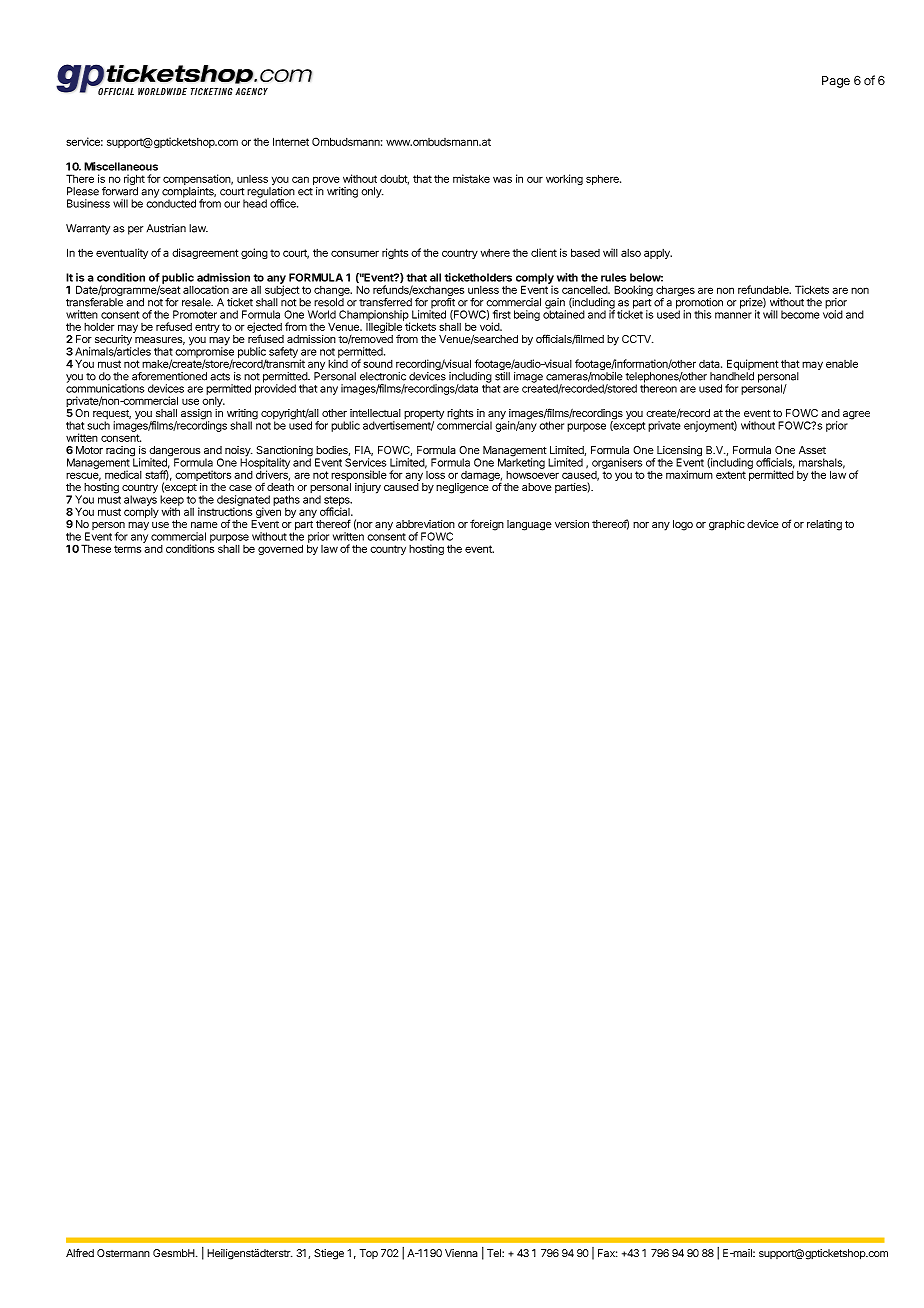  I want to click on mistake, so click(471, 178).
